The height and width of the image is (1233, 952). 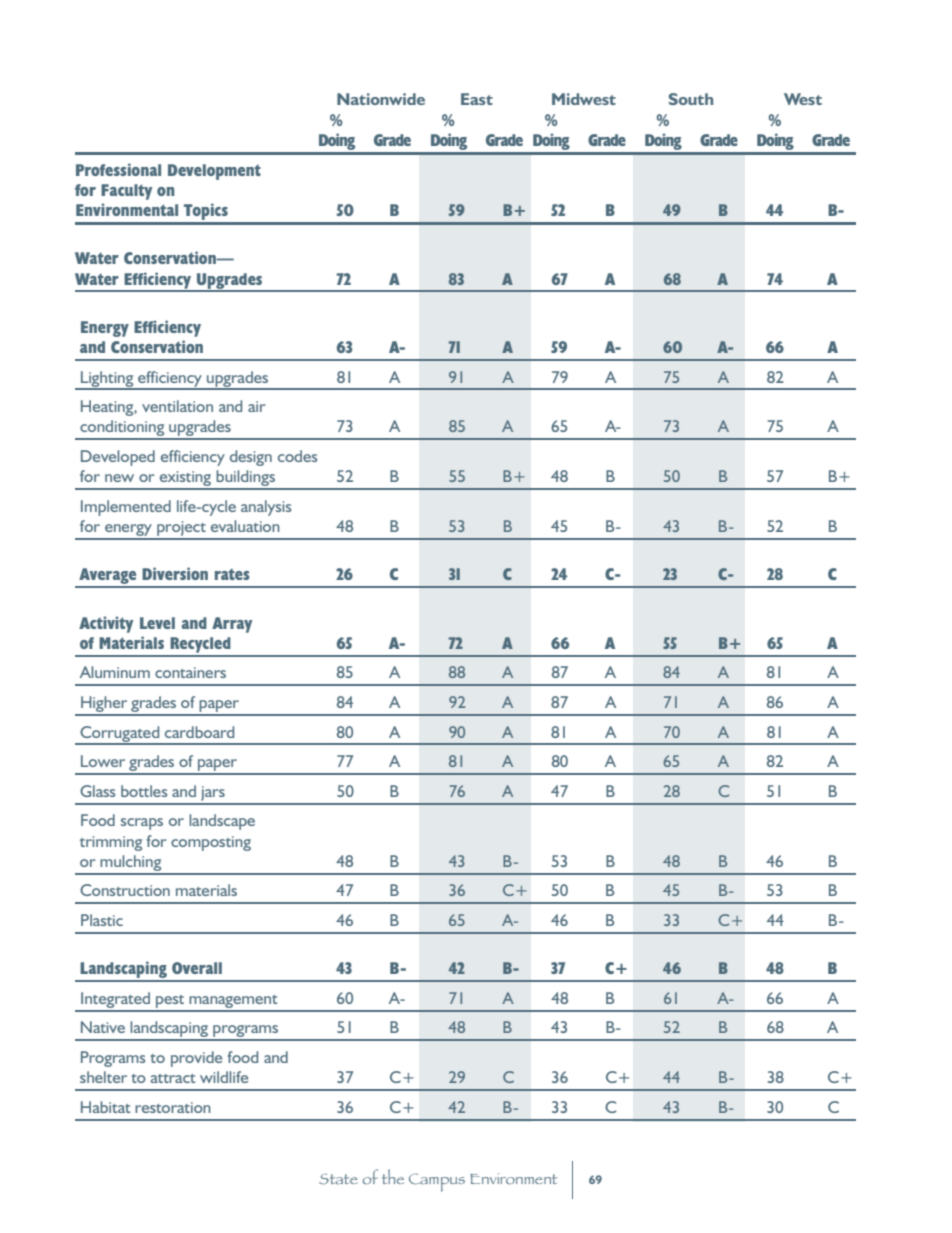 What do you see at coordinates (338, 1179) in the image?
I see `State` at bounding box center [338, 1179].
